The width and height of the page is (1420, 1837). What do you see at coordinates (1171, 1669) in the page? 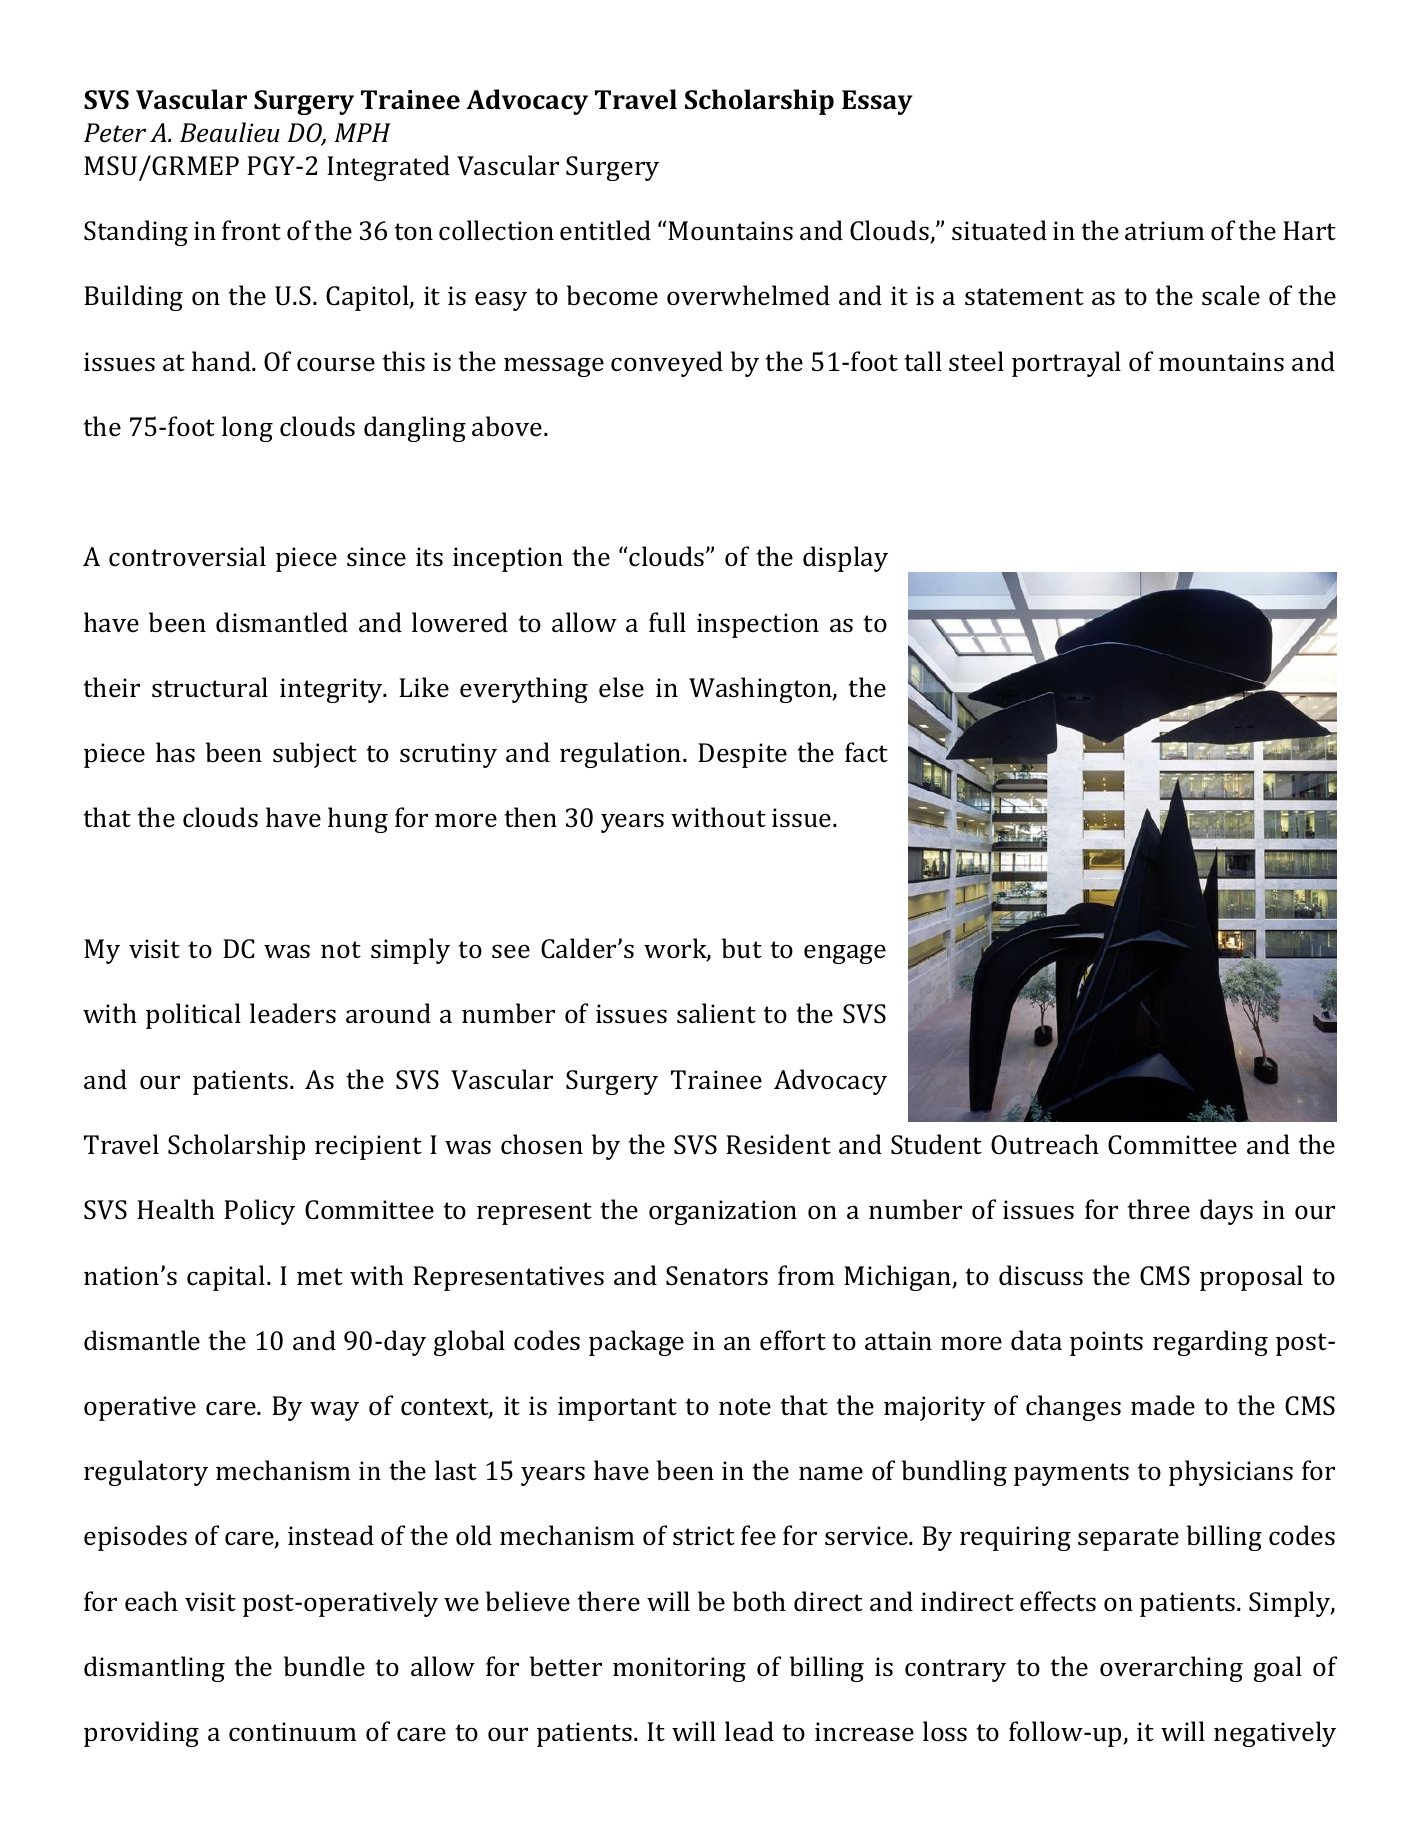
I see `overarching` at bounding box center [1171, 1669].
